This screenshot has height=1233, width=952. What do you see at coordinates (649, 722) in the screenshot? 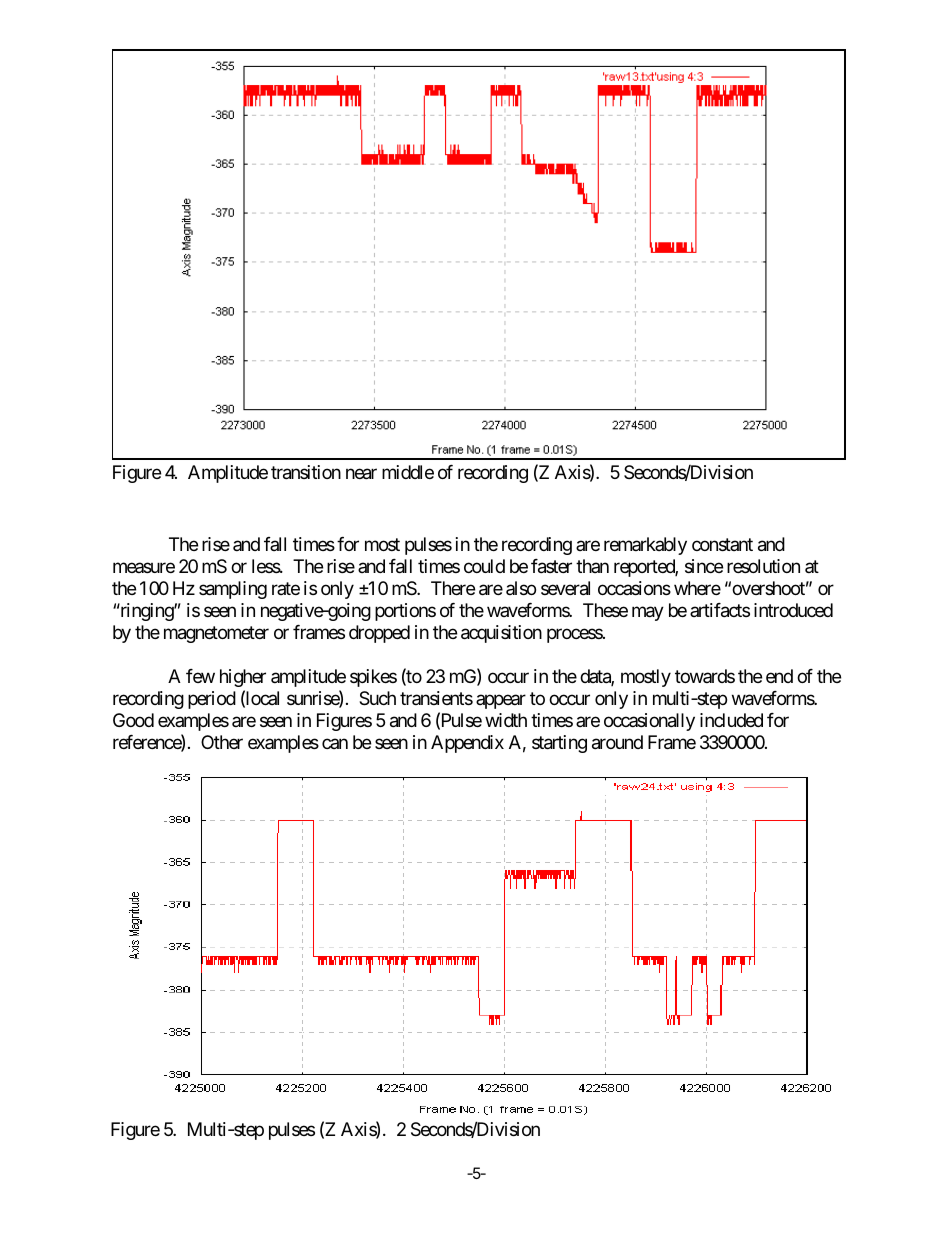
I see `occasionally` at bounding box center [649, 722].
